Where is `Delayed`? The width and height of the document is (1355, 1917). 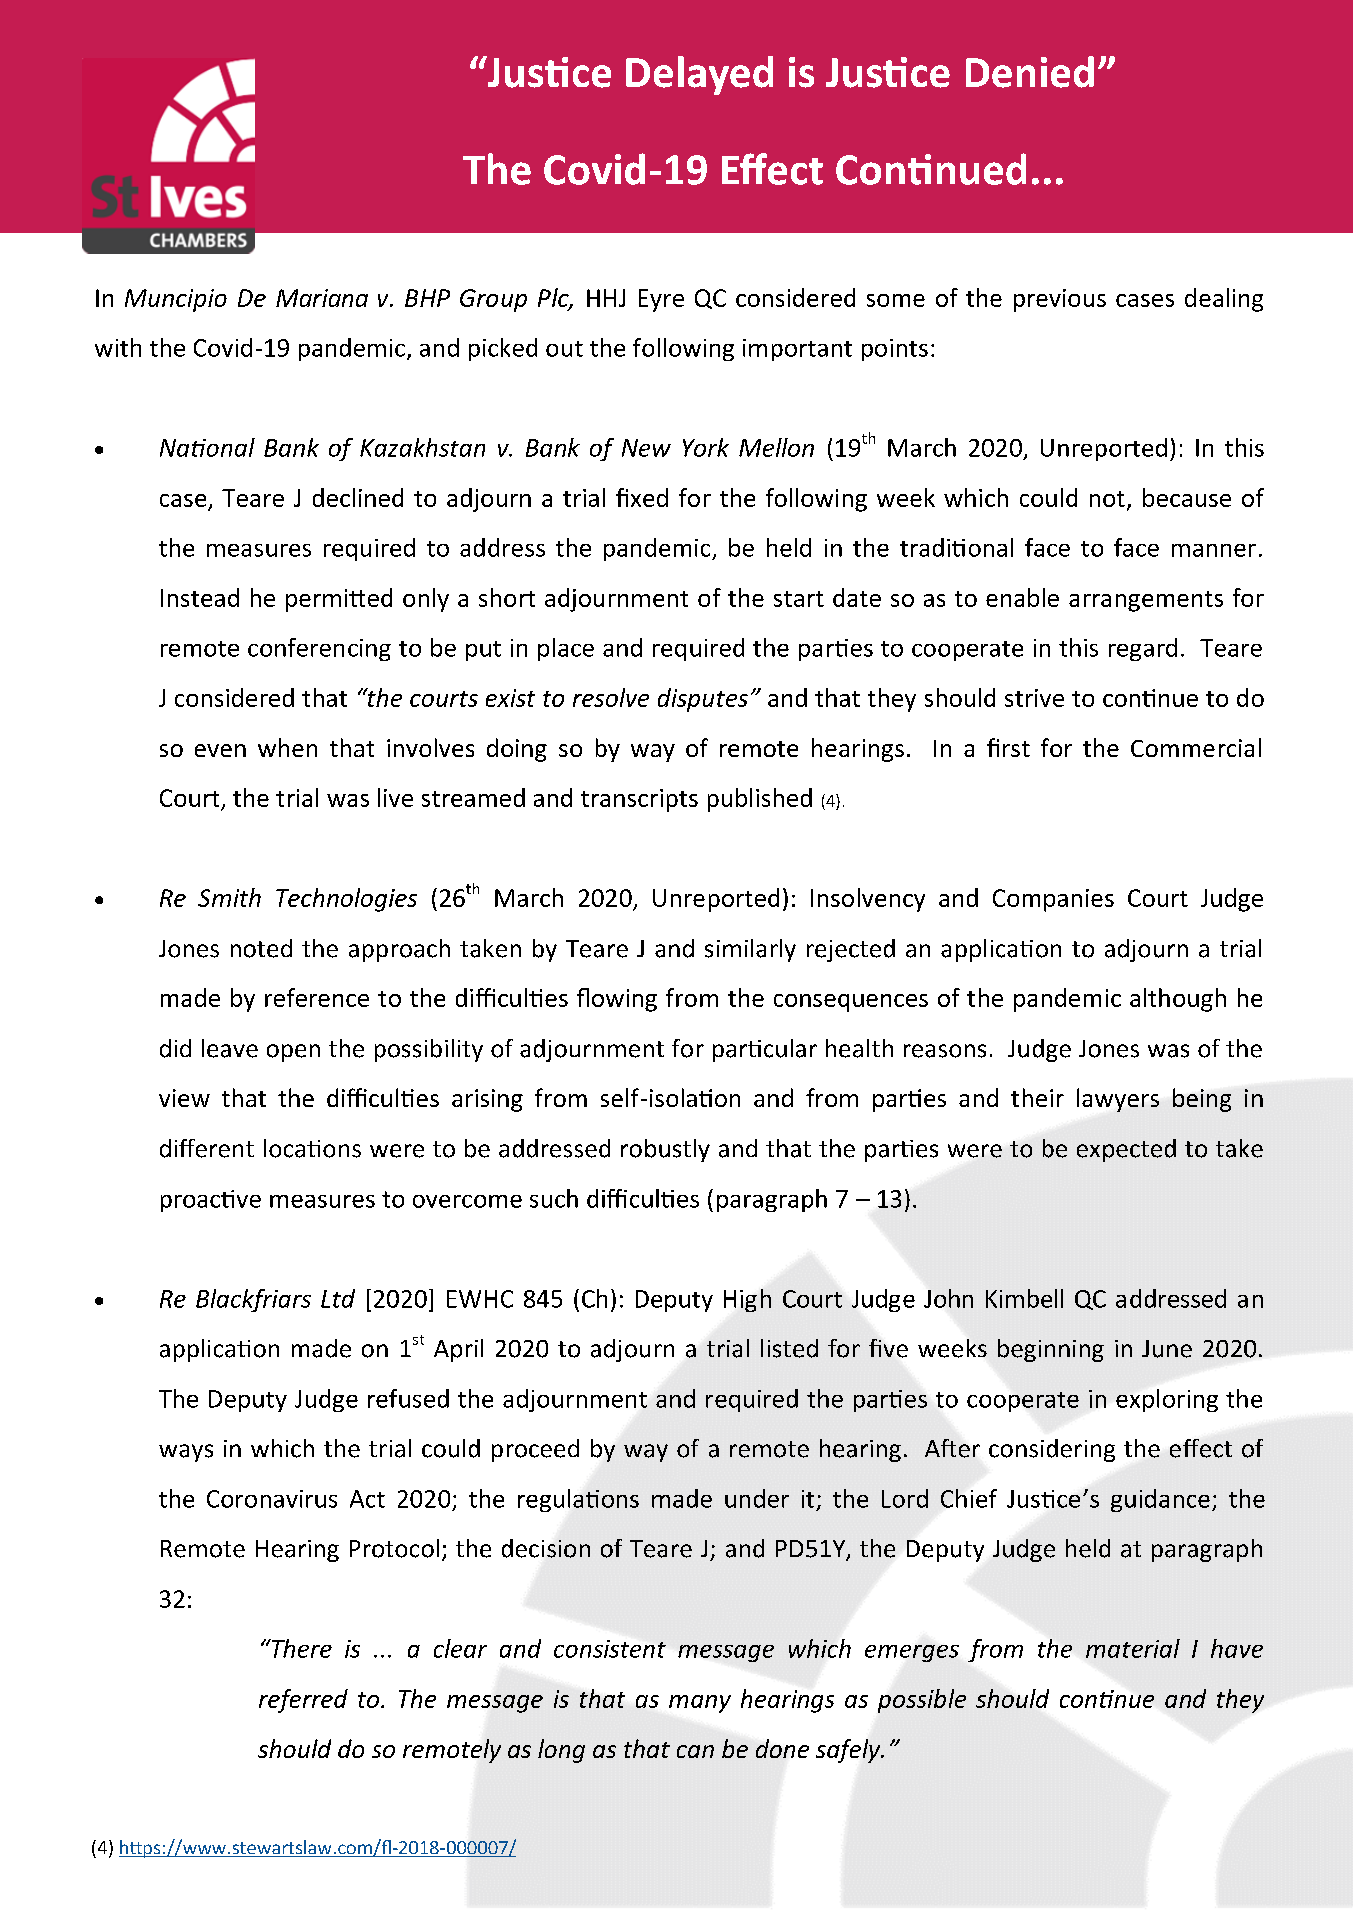 Delayed is located at coordinates (699, 75).
